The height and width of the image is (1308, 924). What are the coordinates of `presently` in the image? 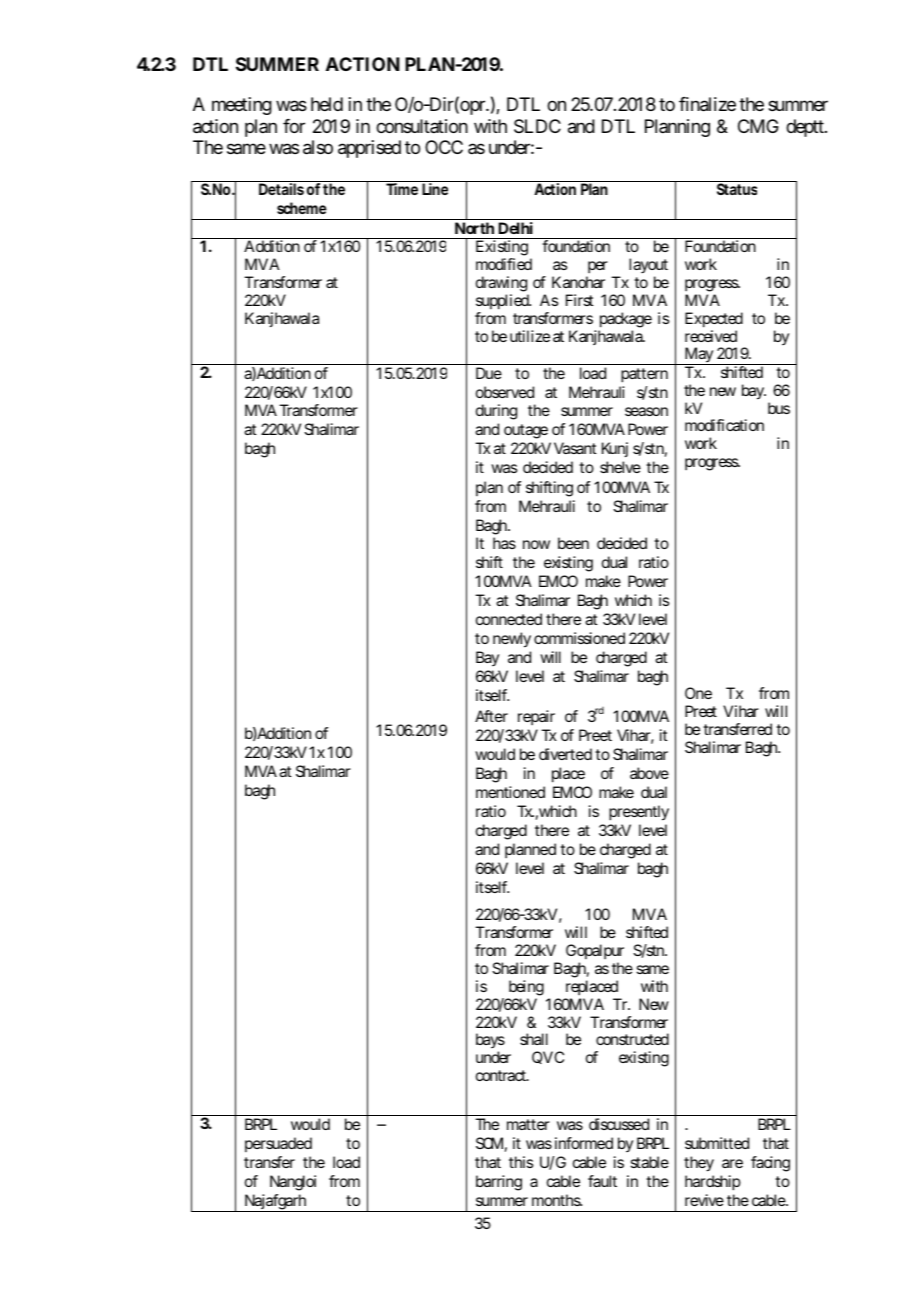 It's located at (639, 813).
